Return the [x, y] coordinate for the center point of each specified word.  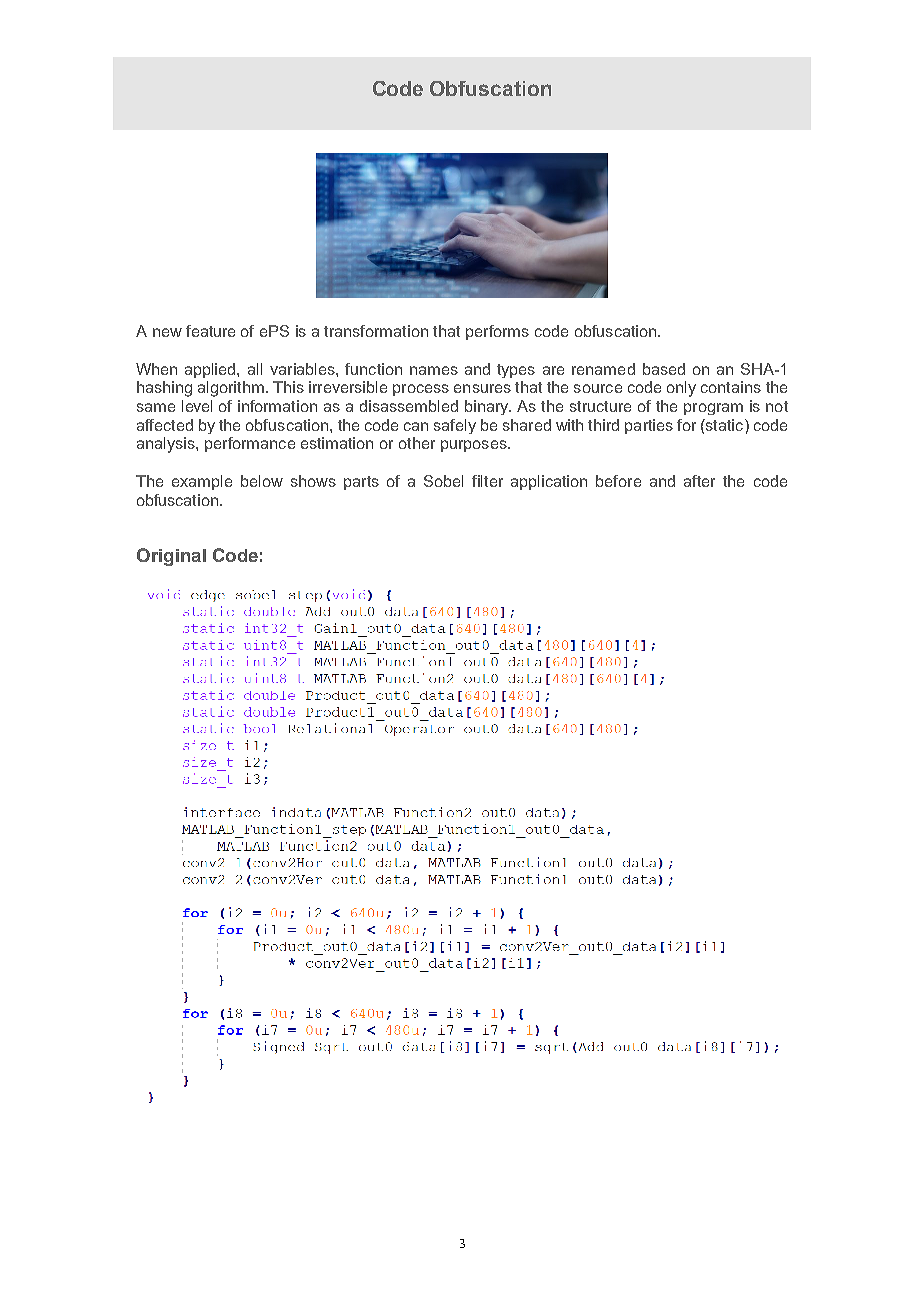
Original [171, 557]
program [713, 409]
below [262, 481]
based [664, 369]
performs [497, 332]
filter [487, 481]
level [197, 406]
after [699, 481]
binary [488, 407]
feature [210, 331]
